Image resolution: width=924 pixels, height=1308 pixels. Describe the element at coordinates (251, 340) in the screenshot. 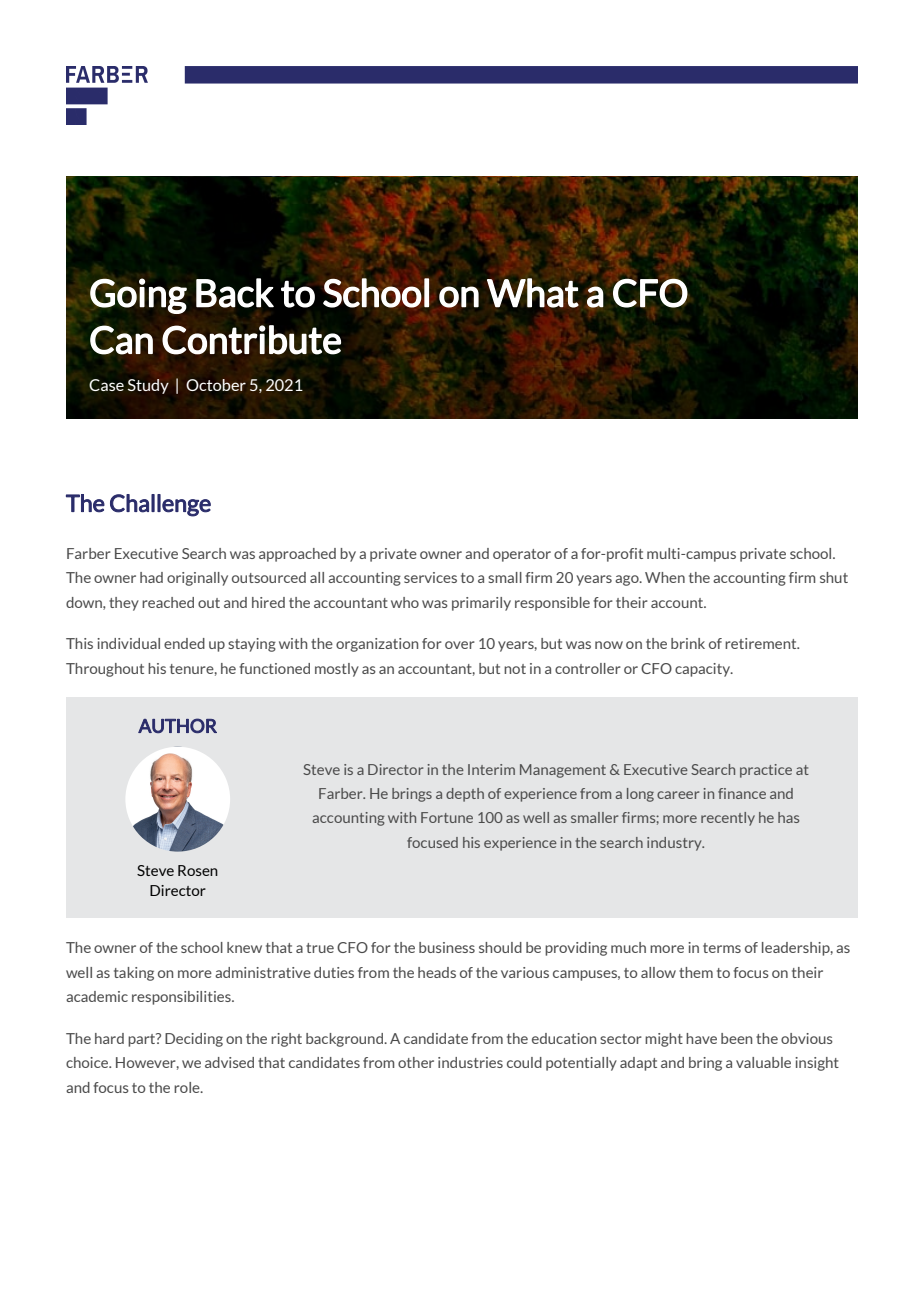

I see `Contribute` at that location.
